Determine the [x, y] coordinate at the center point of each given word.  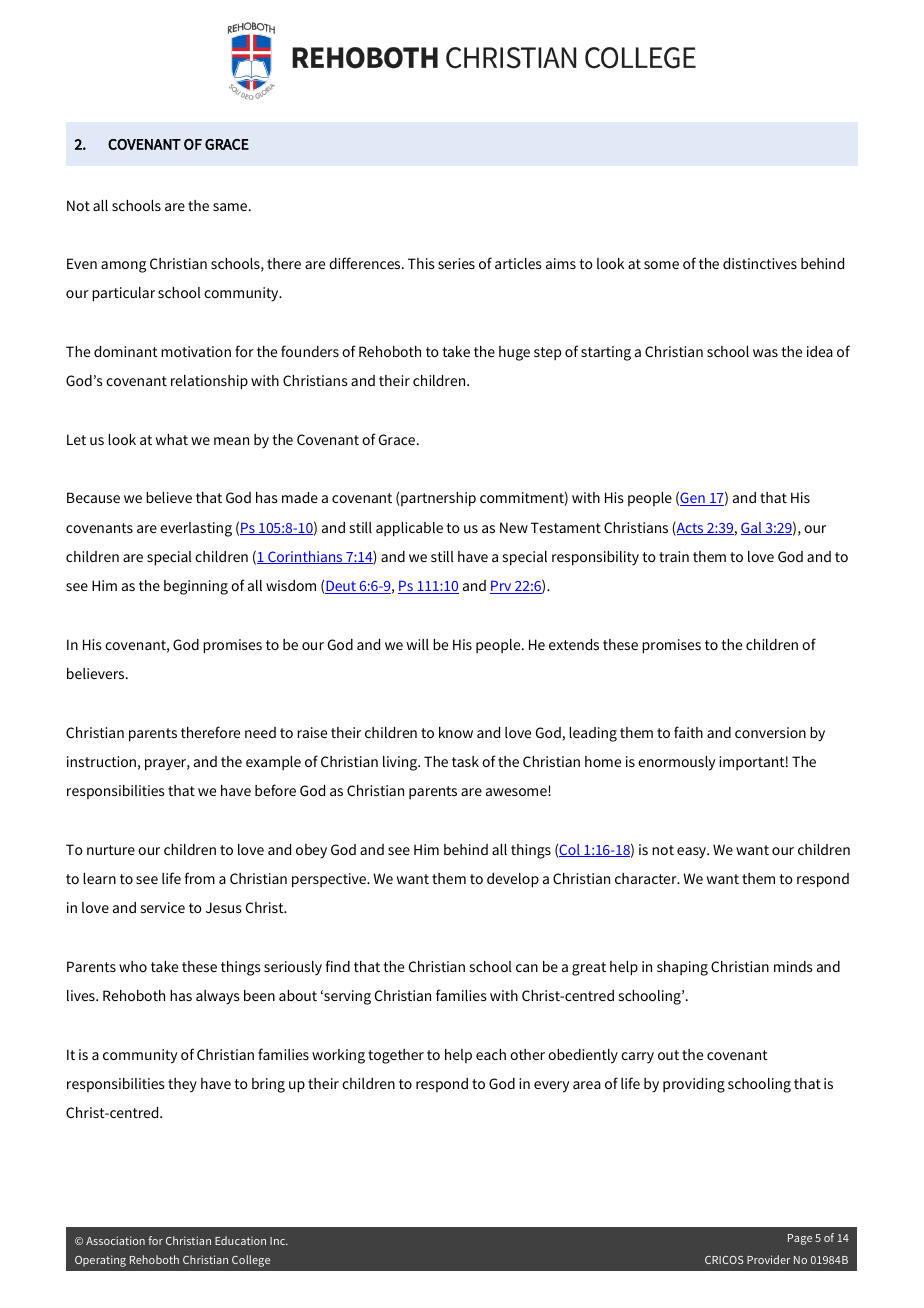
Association [115, 1240]
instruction [101, 761]
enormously [676, 763]
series [456, 263]
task [465, 761]
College [251, 1261]
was [765, 353]
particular [123, 294]
